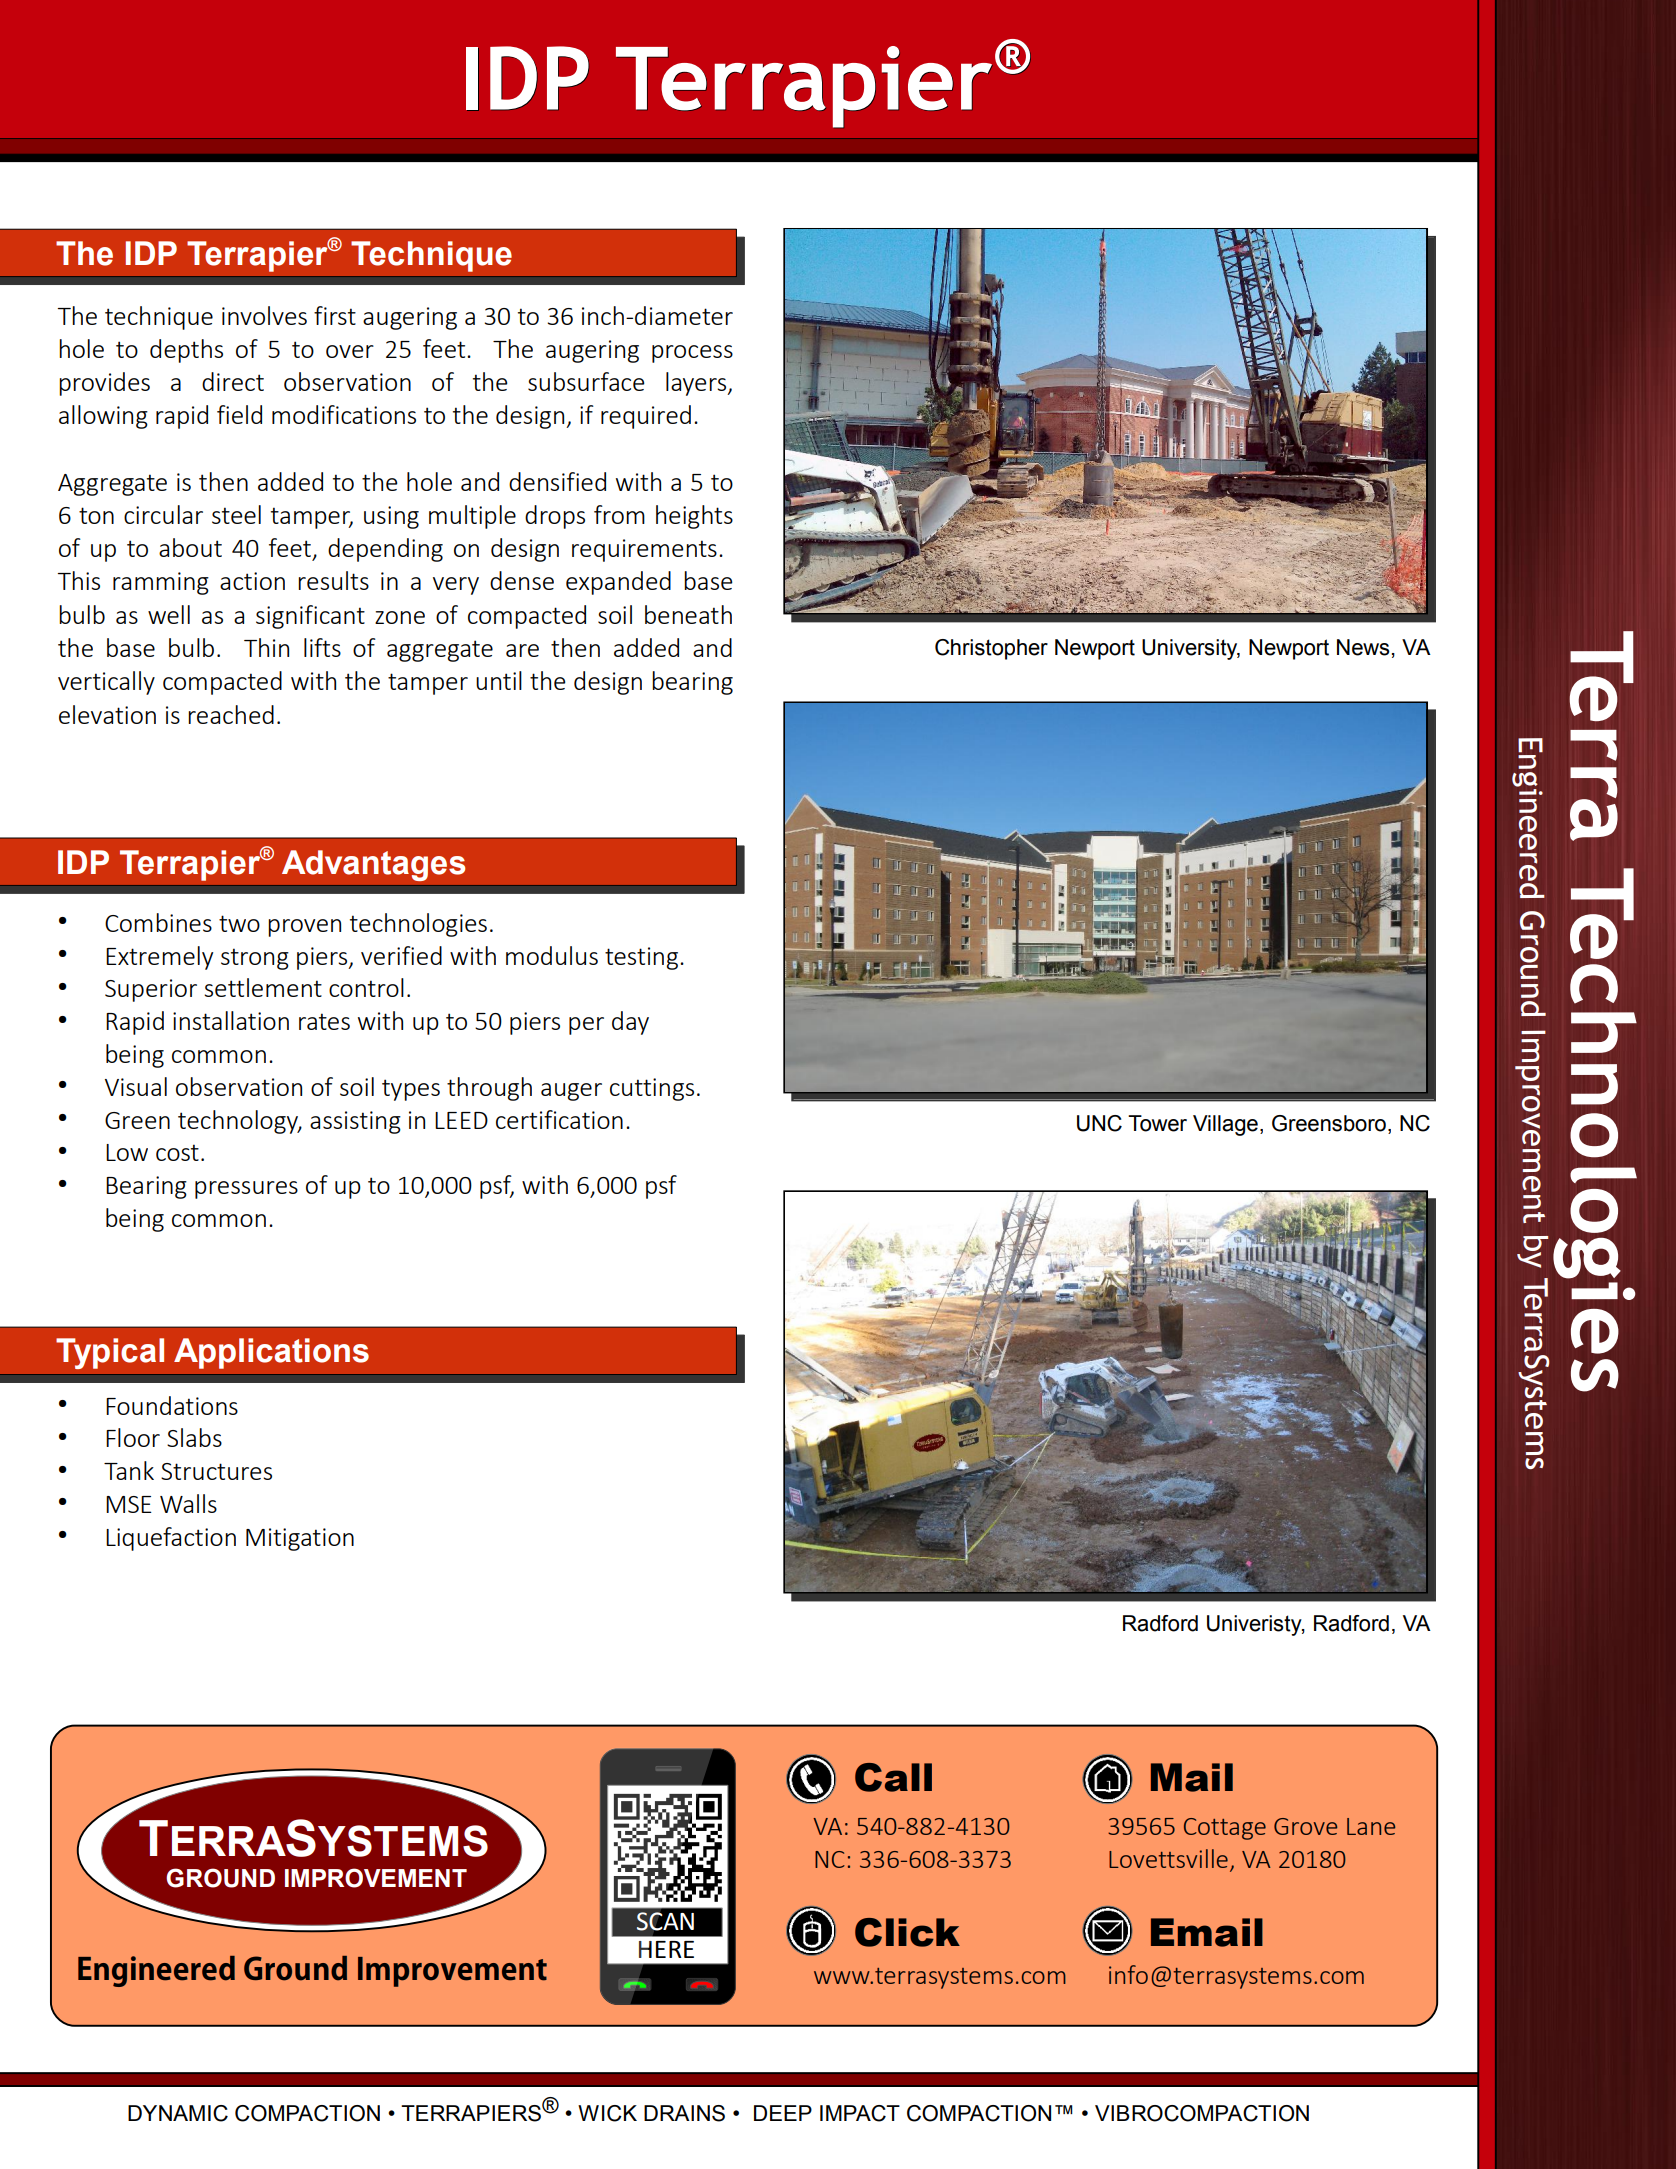  What do you see at coordinates (233, 381) in the screenshot?
I see `direct` at bounding box center [233, 381].
